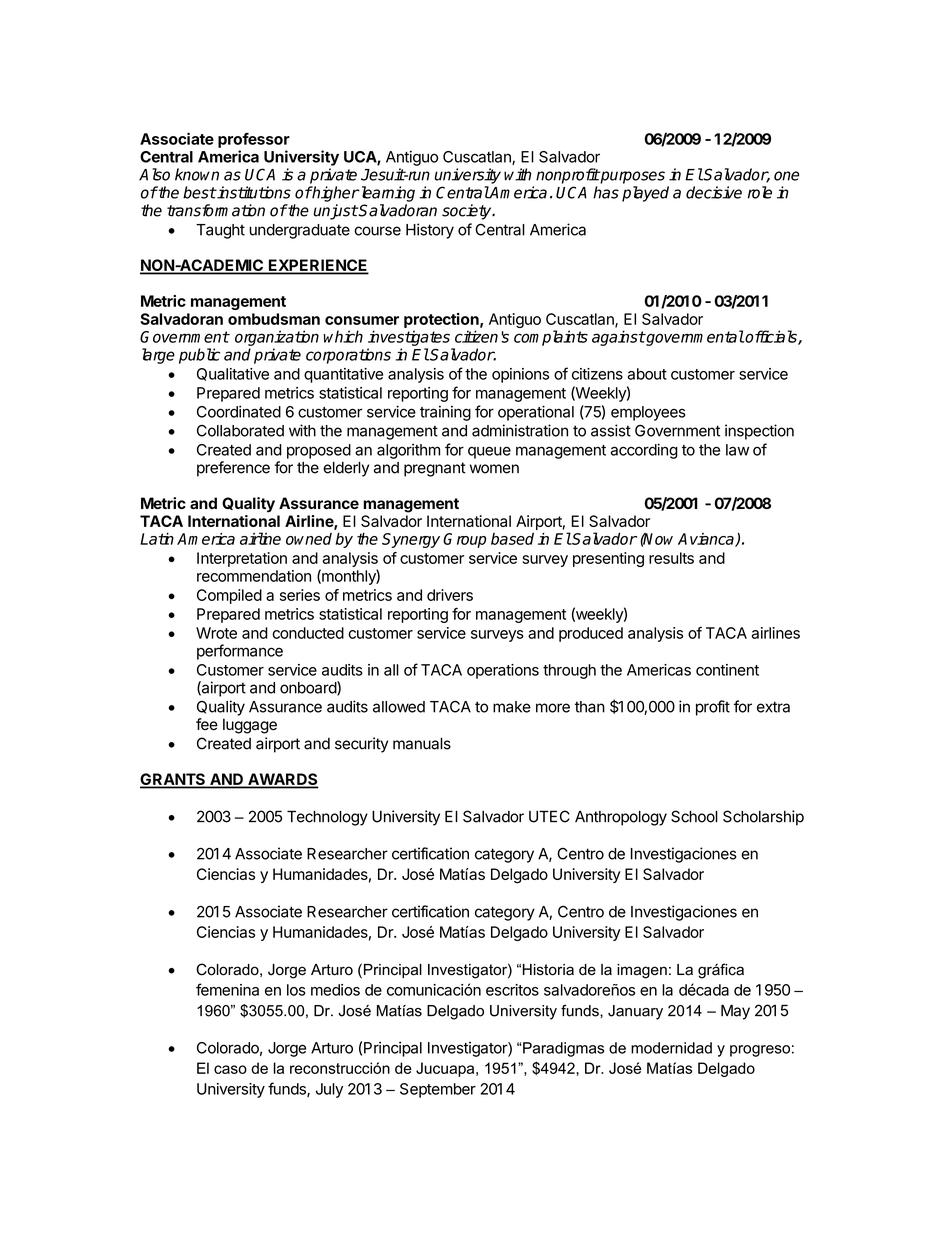  Describe the element at coordinates (207, 724) in the document. I see `fee` at that location.
